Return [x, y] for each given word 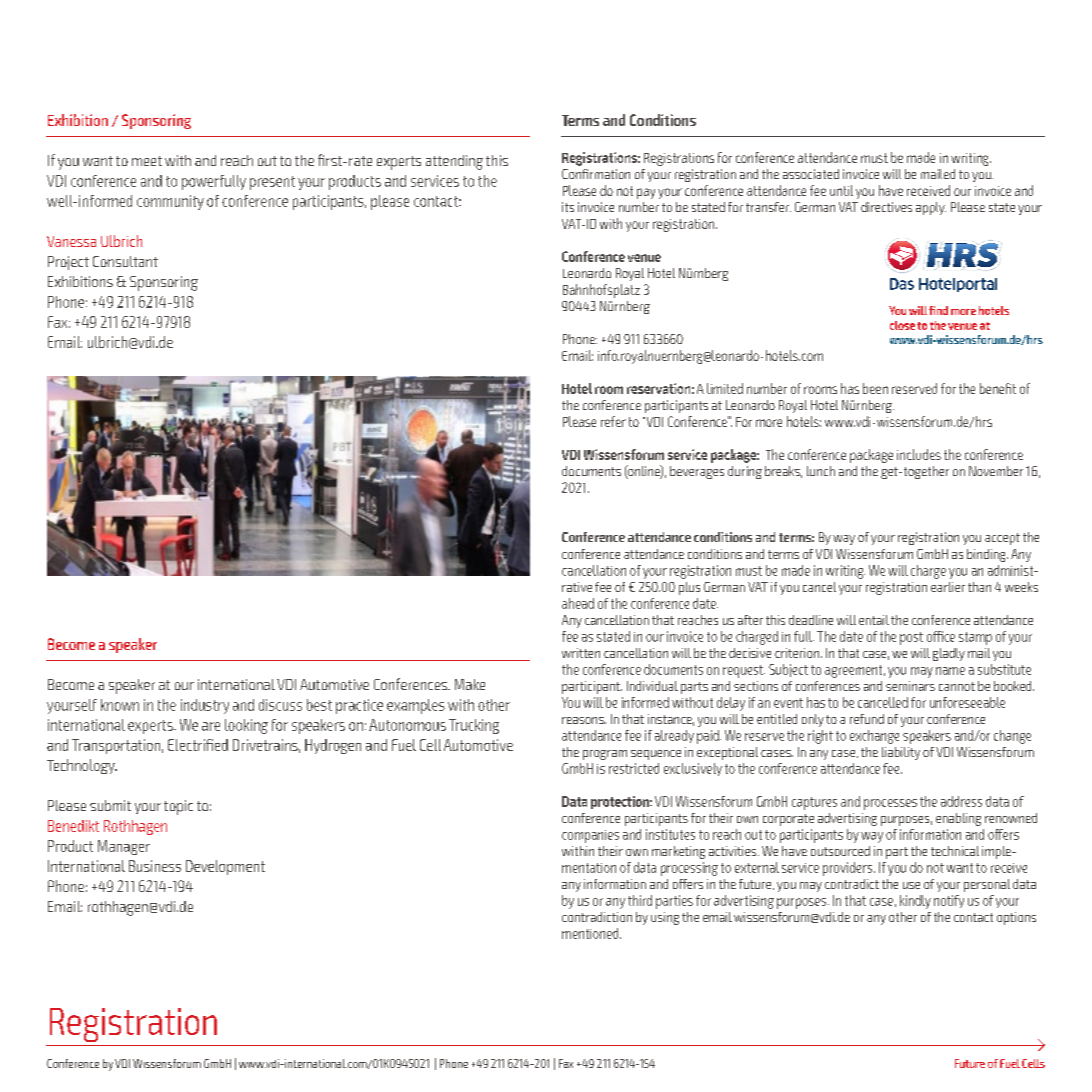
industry [205, 706]
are [211, 726]
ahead [578, 603]
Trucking [474, 726]
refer [613, 421]
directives [886, 207]
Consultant [125, 261]
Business [155, 866]
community [170, 202]
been [875, 388]
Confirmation [596, 174]
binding [987, 555]
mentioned [591, 933]
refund [867, 719]
